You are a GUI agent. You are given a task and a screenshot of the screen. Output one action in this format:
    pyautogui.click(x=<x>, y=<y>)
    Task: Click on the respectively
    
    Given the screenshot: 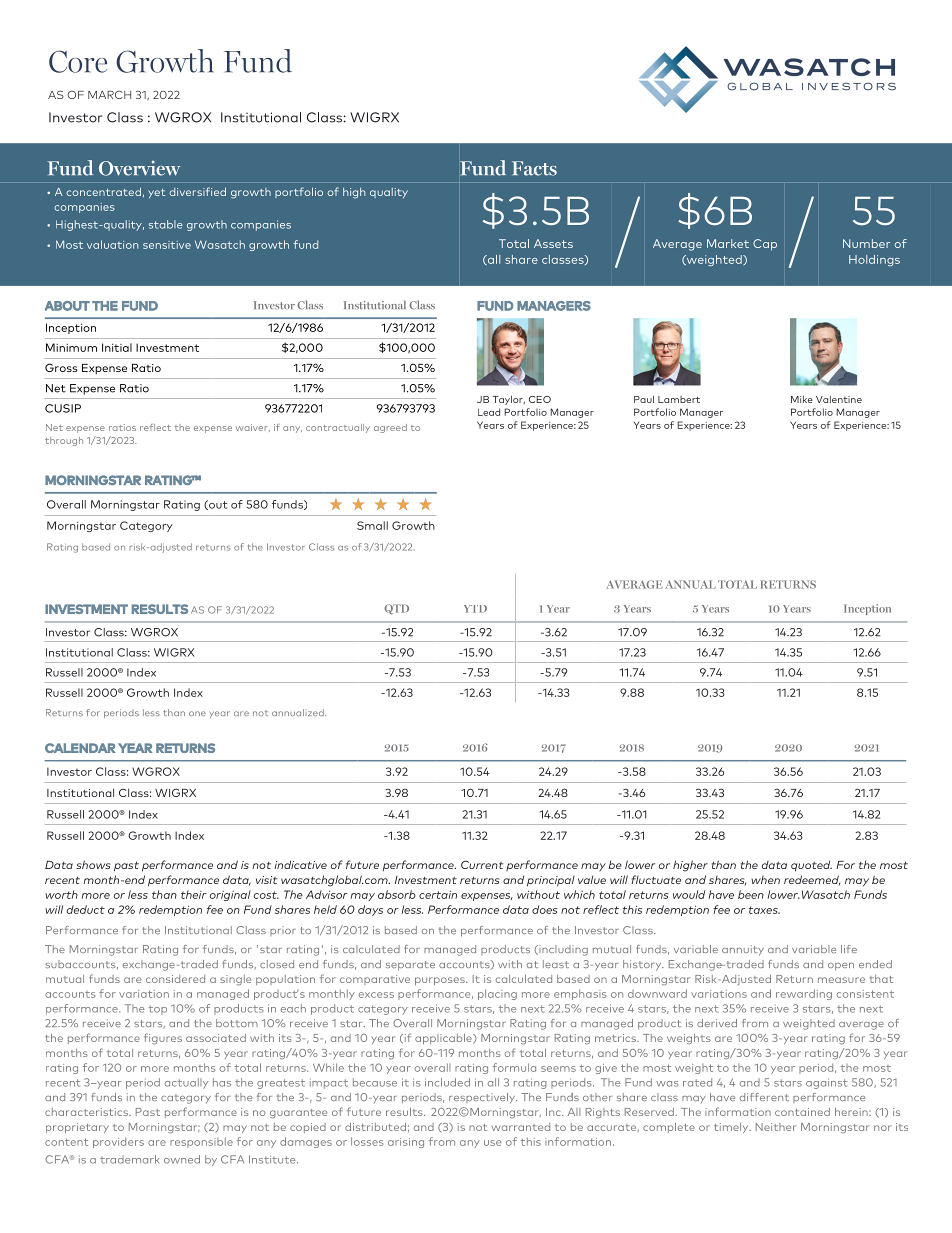 What is the action you would take?
    pyautogui.click(x=483, y=1098)
